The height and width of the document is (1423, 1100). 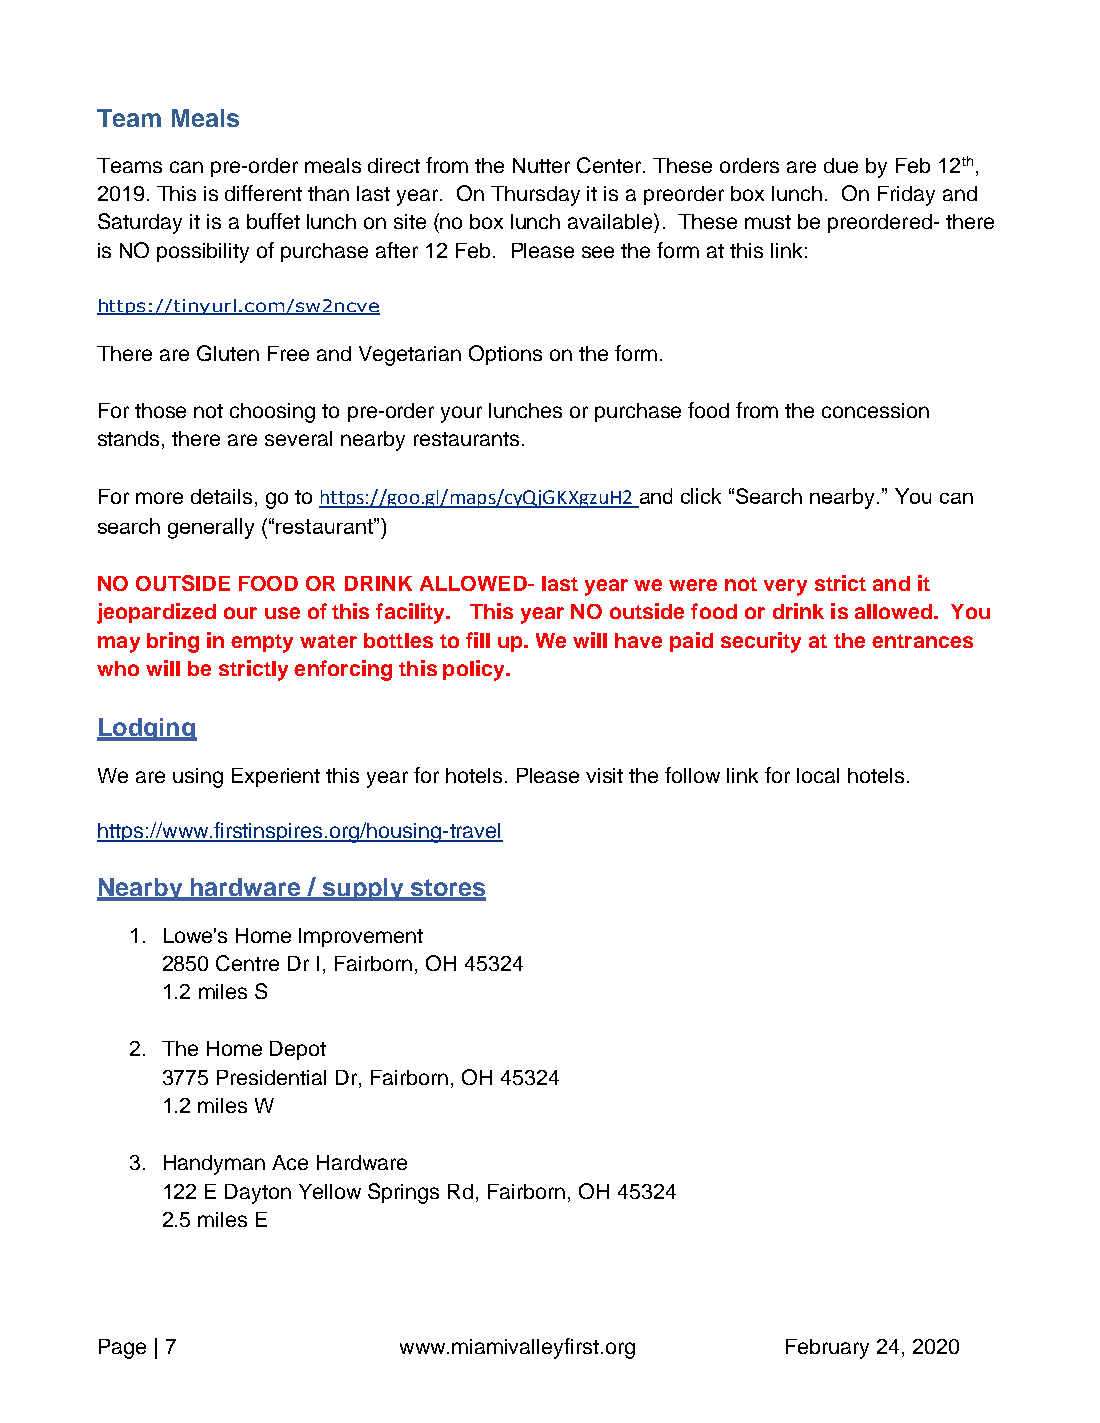 I want to click on different, so click(x=263, y=193).
